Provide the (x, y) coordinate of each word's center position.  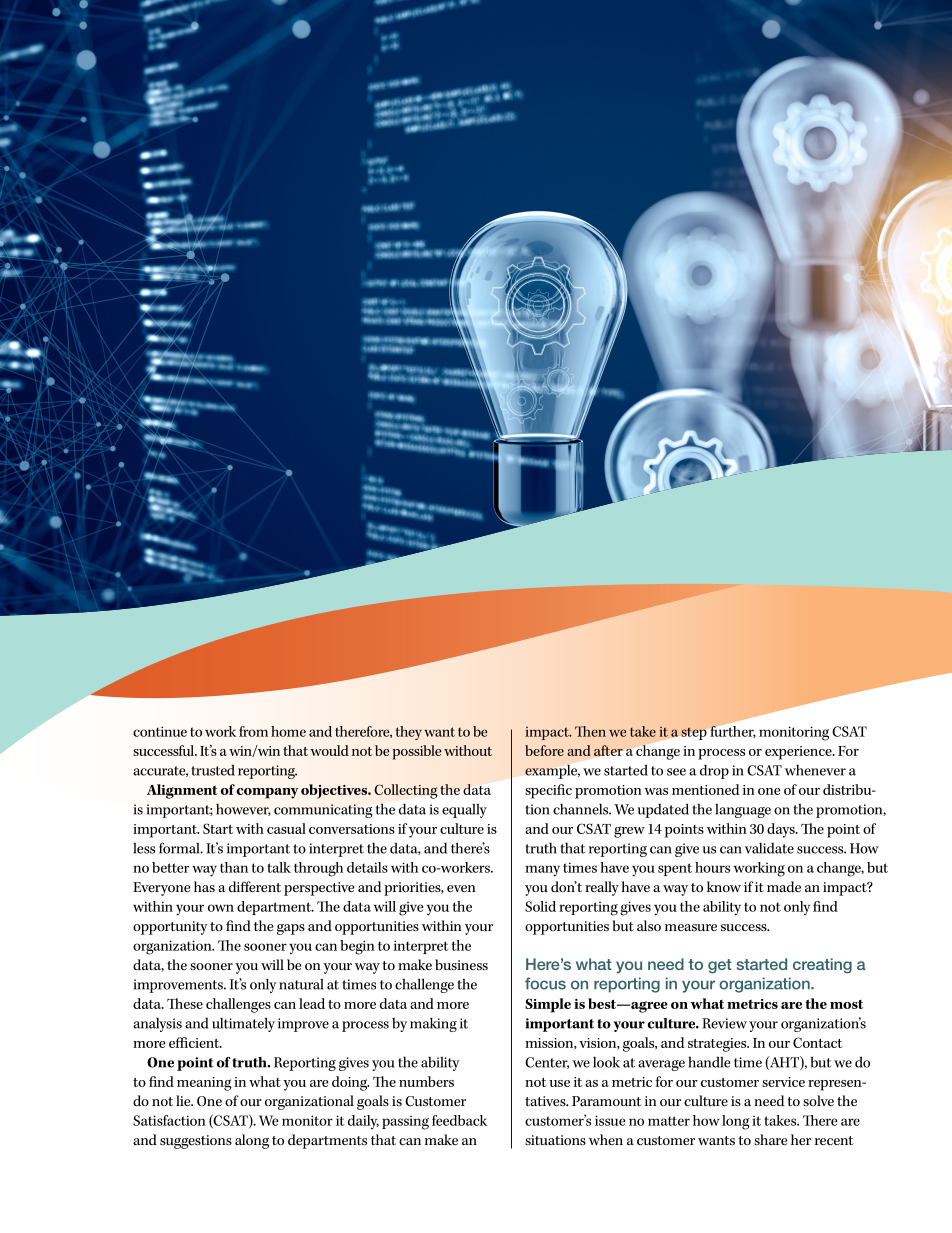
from (253, 731)
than (234, 867)
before (544, 750)
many (542, 871)
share (771, 1139)
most (846, 1004)
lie (184, 1100)
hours (712, 867)
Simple (548, 1005)
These (185, 1003)
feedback (460, 1120)
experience (799, 753)
